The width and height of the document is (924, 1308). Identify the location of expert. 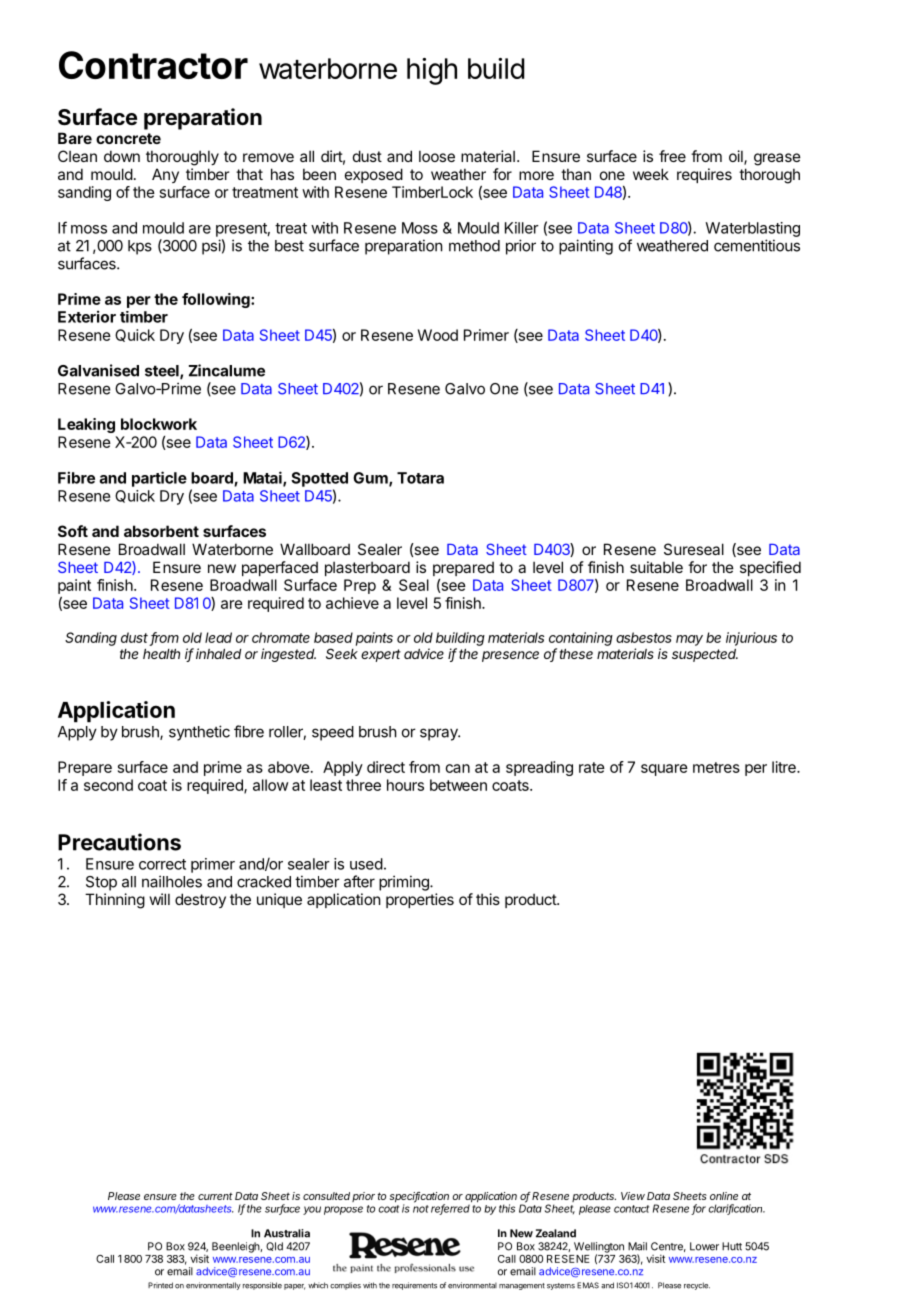
(381, 655).
